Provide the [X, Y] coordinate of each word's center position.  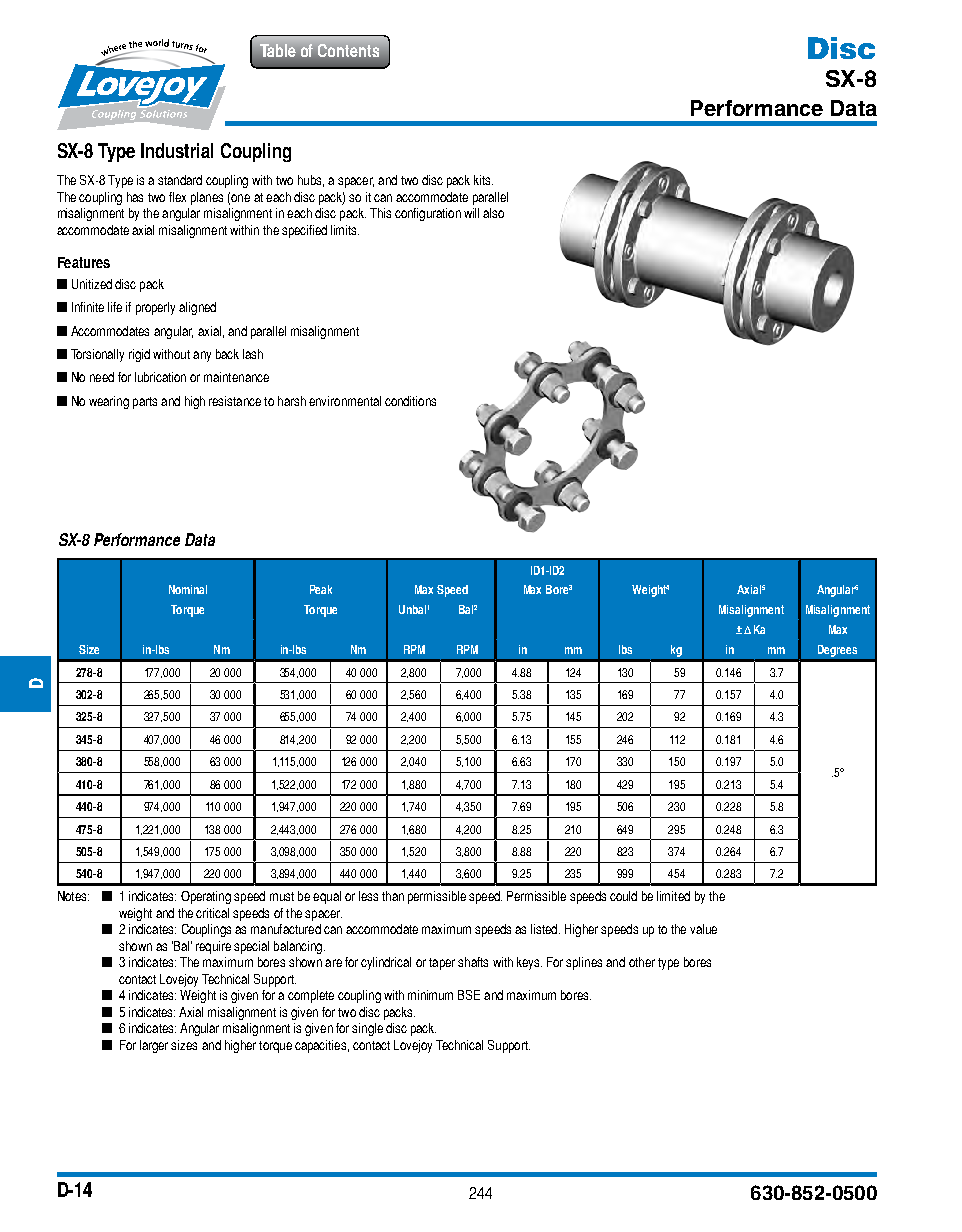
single [367, 1029]
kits [483, 180]
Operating [206, 897]
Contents [348, 50]
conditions [410, 401]
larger [154, 1046]
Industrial [177, 150]
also [493, 213]
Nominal [188, 589]
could [623, 896]
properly [155, 308]
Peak [321, 589]
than [393, 896]
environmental [345, 401]
